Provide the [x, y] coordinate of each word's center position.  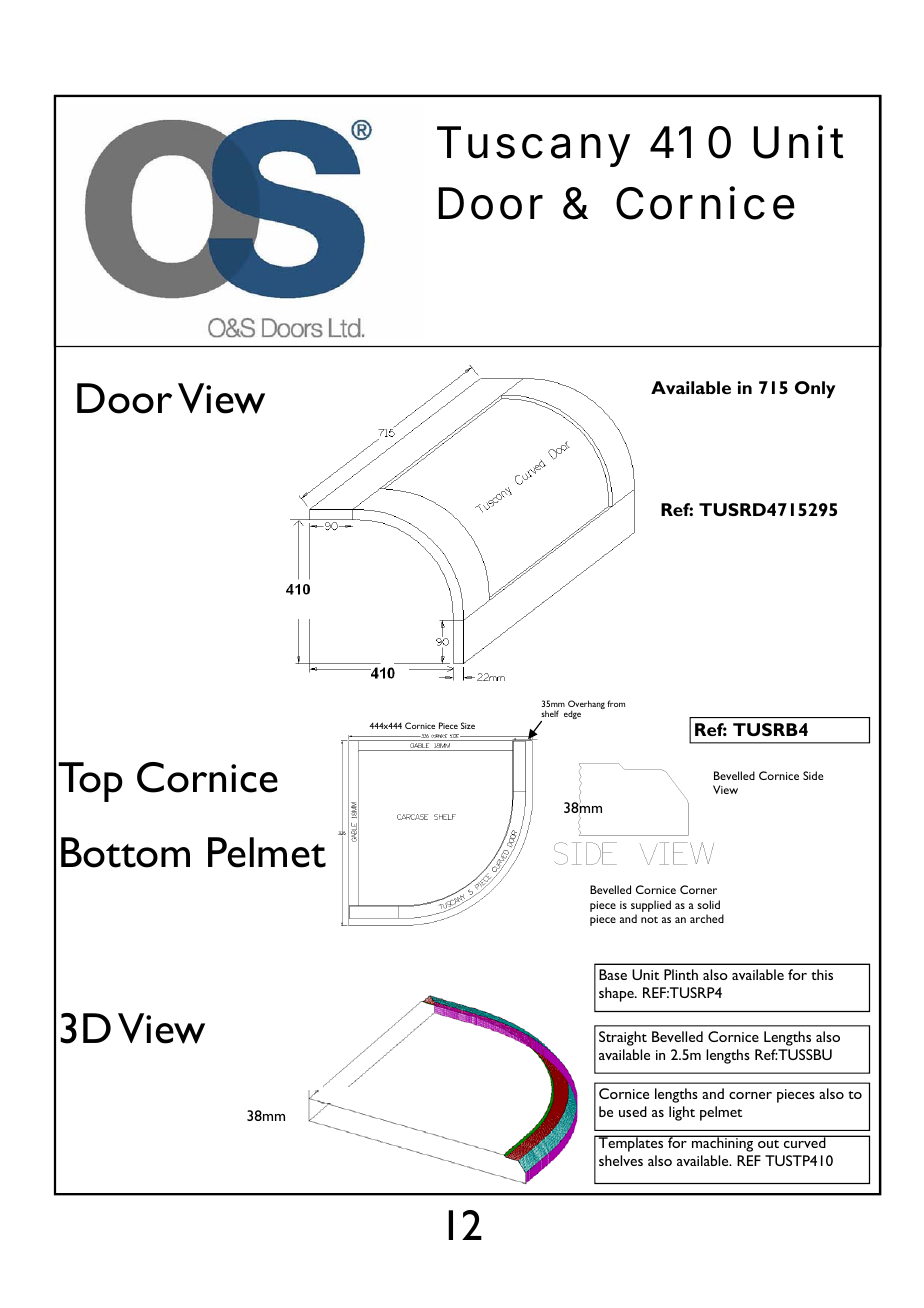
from [616, 703]
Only [815, 389]
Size [468, 725]
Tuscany [533, 146]
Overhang [586, 706]
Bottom [125, 852]
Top [90, 782]
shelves [621, 1160]
